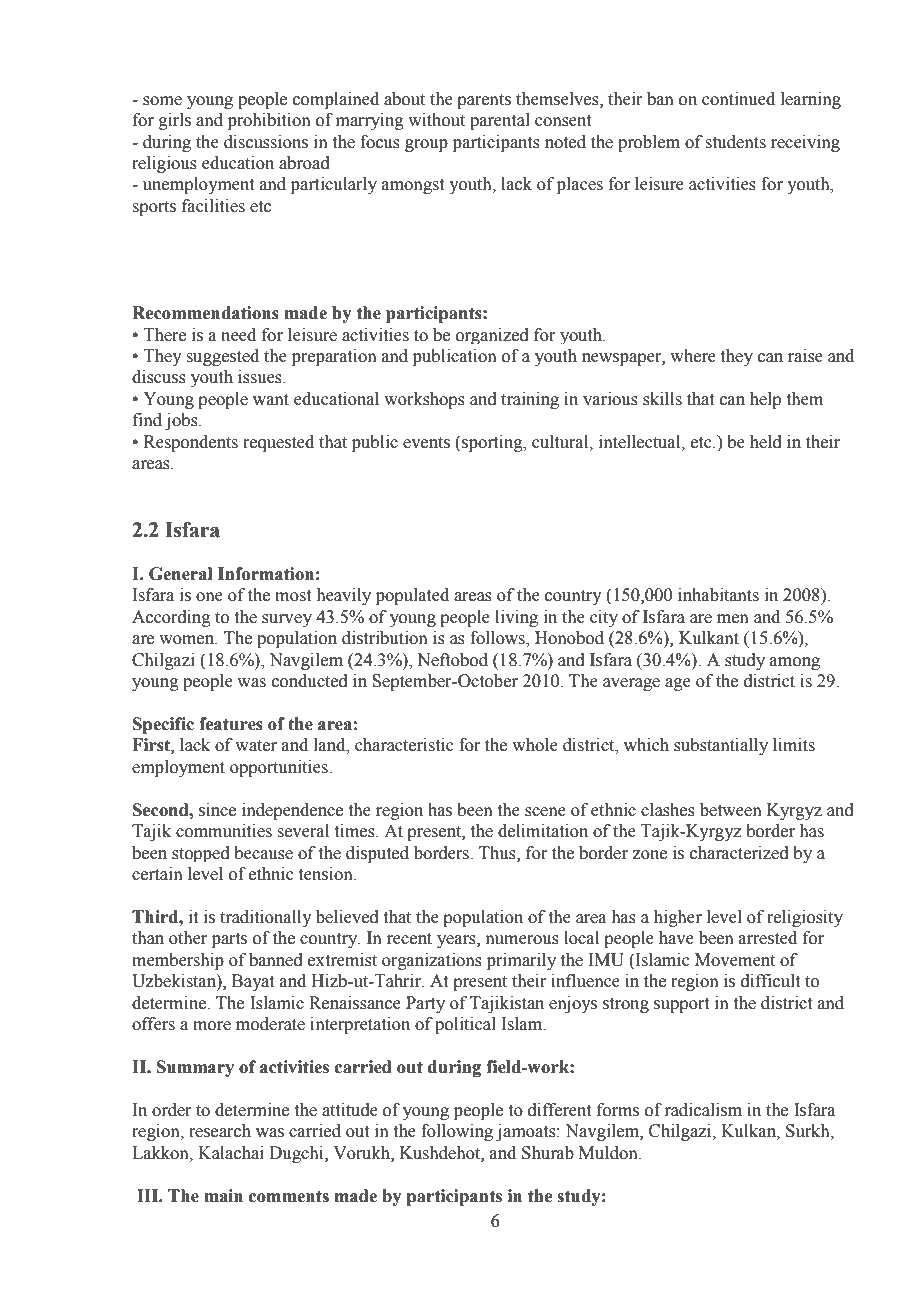  Describe the element at coordinates (735, 142) in the page. I see `students` at that location.
